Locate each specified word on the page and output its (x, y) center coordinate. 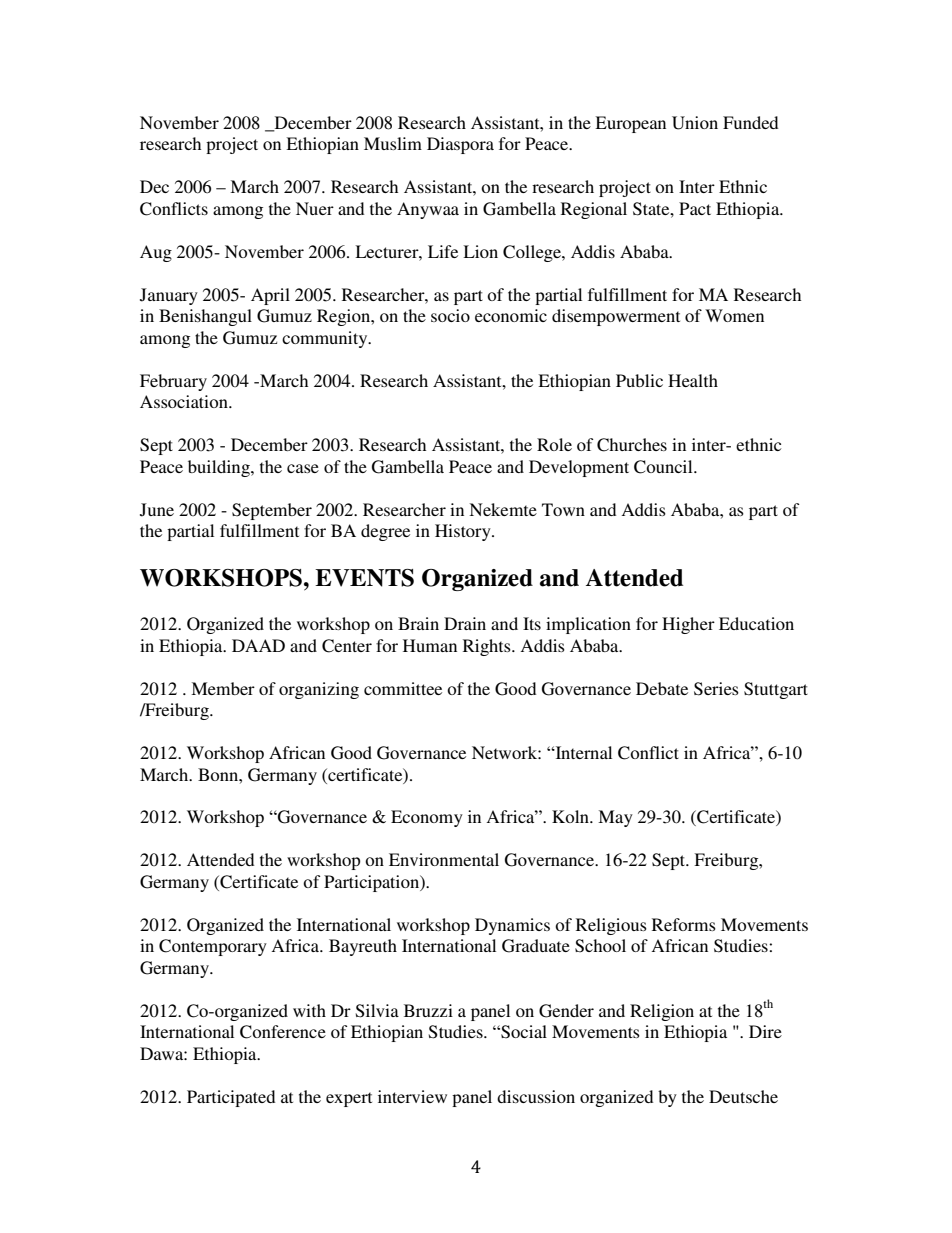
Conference (283, 1032)
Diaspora (460, 145)
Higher (688, 625)
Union (695, 123)
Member (223, 688)
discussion (536, 1096)
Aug (156, 253)
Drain (465, 623)
